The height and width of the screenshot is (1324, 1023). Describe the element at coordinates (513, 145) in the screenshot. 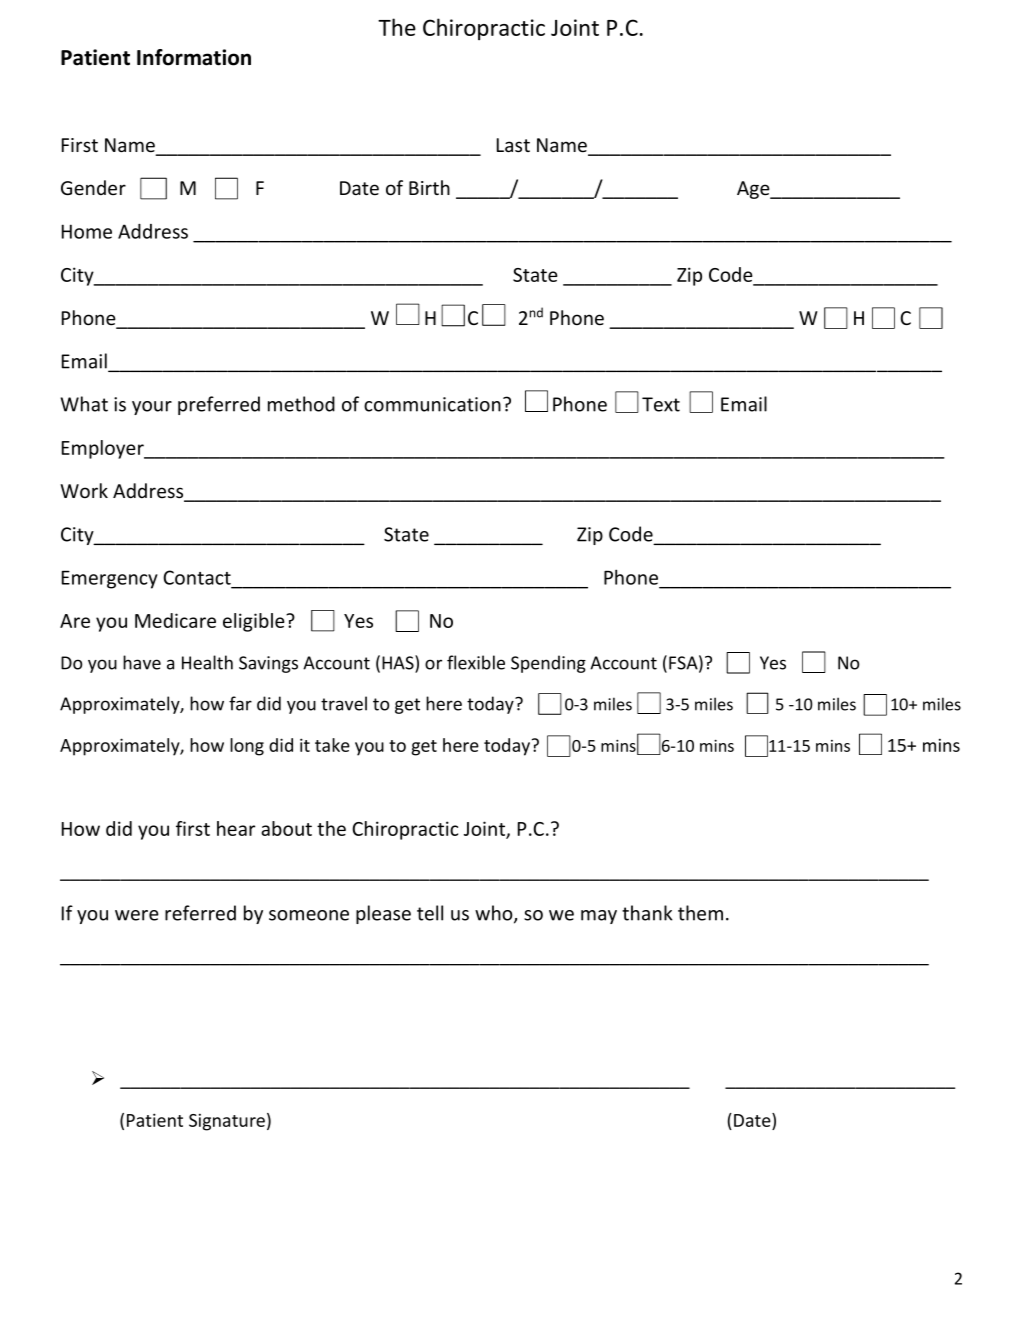

I see `Last` at that location.
